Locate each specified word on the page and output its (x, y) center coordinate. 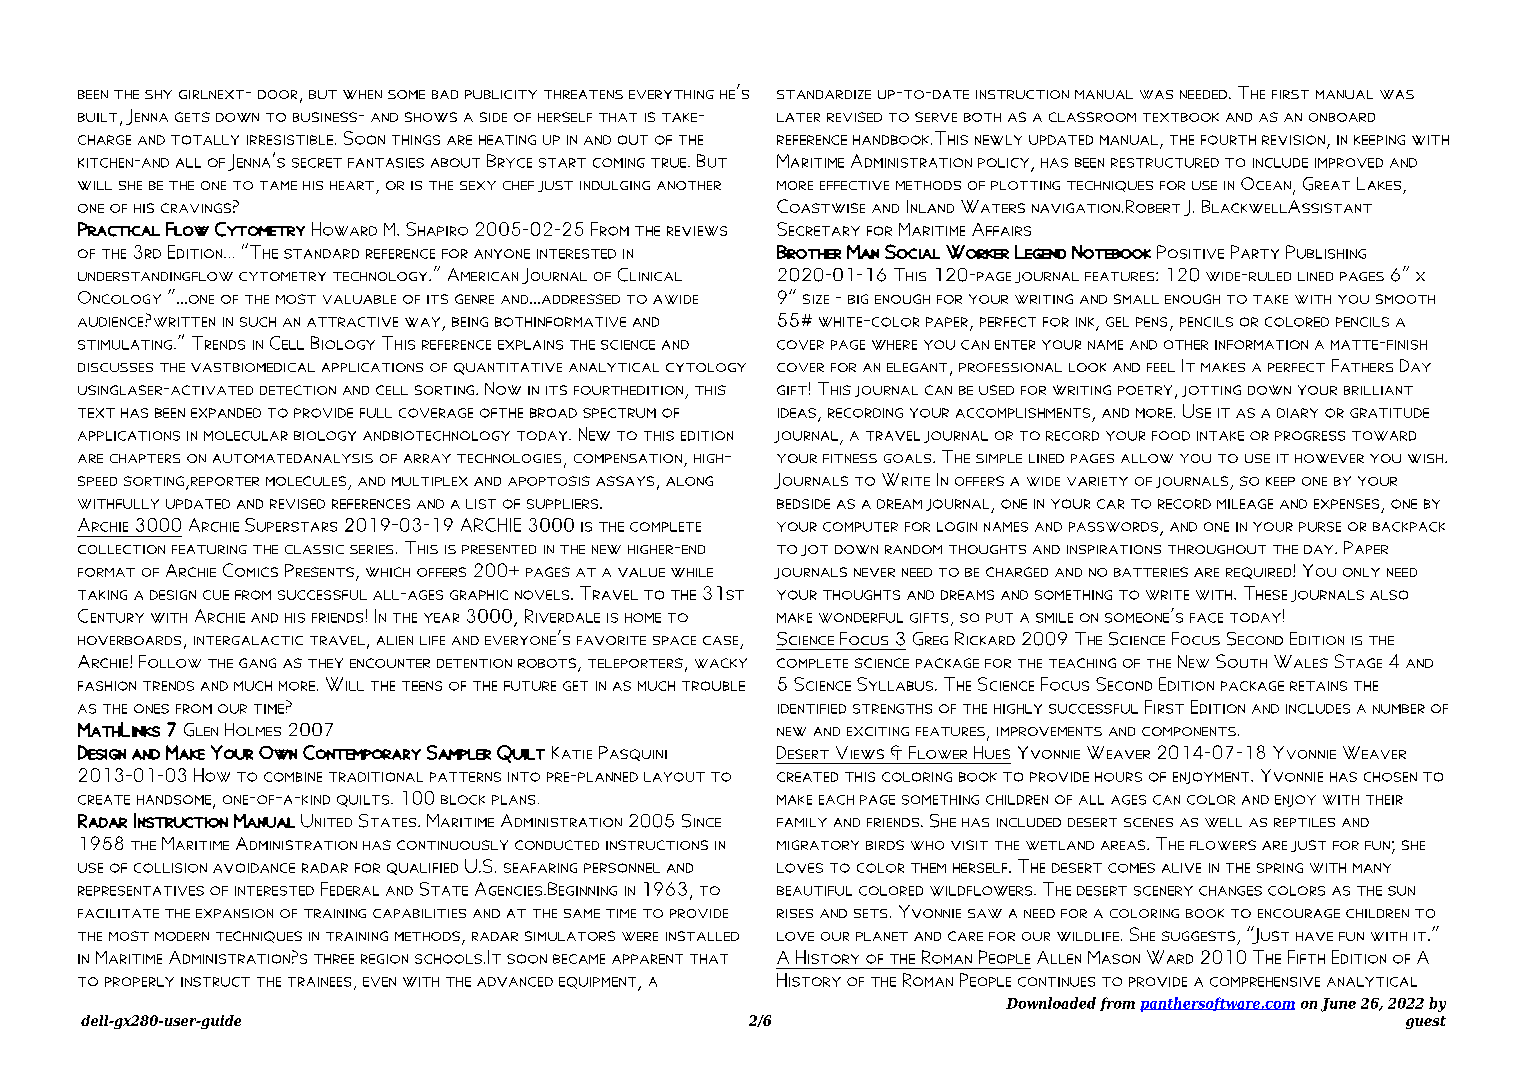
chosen (1390, 777)
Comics (250, 570)
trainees (319, 982)
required (1260, 573)
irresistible (290, 140)
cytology (706, 367)
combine (293, 777)
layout (674, 777)
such (258, 322)
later (798, 117)
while (692, 572)
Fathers (1362, 365)
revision (1293, 140)
